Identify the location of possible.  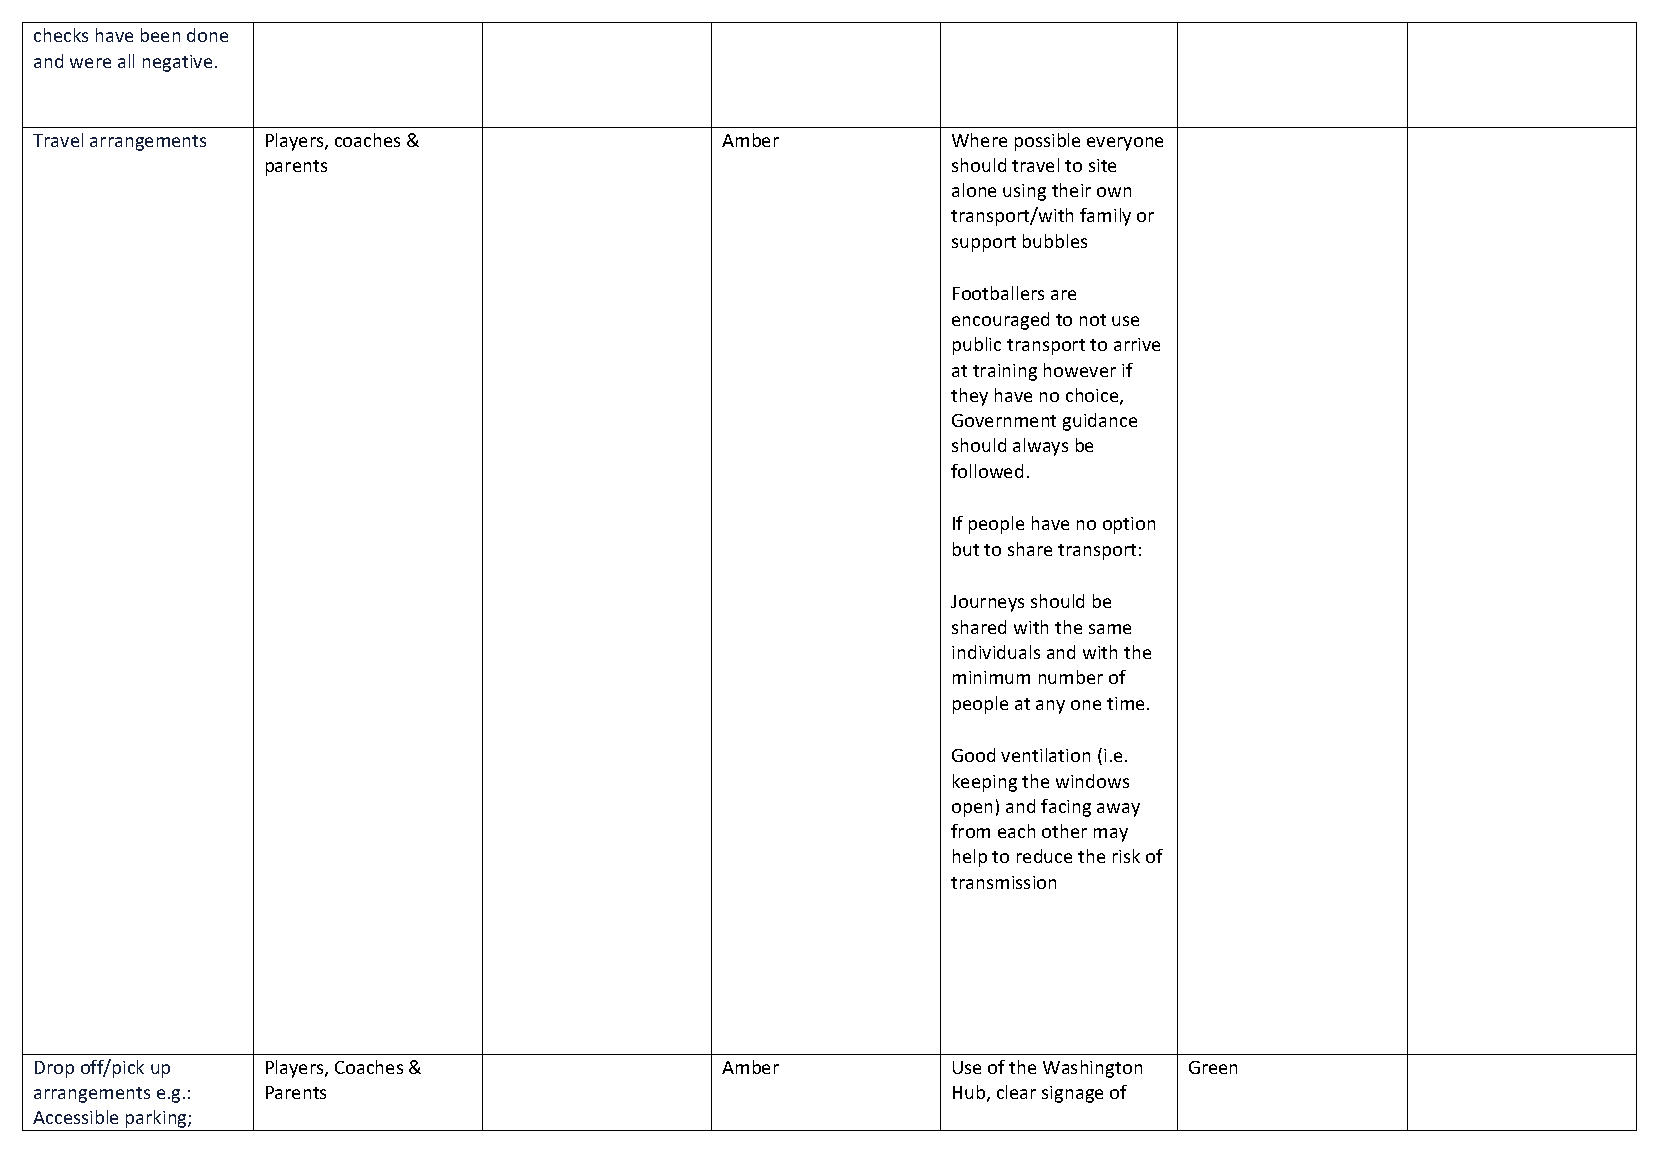
(1047, 142).
